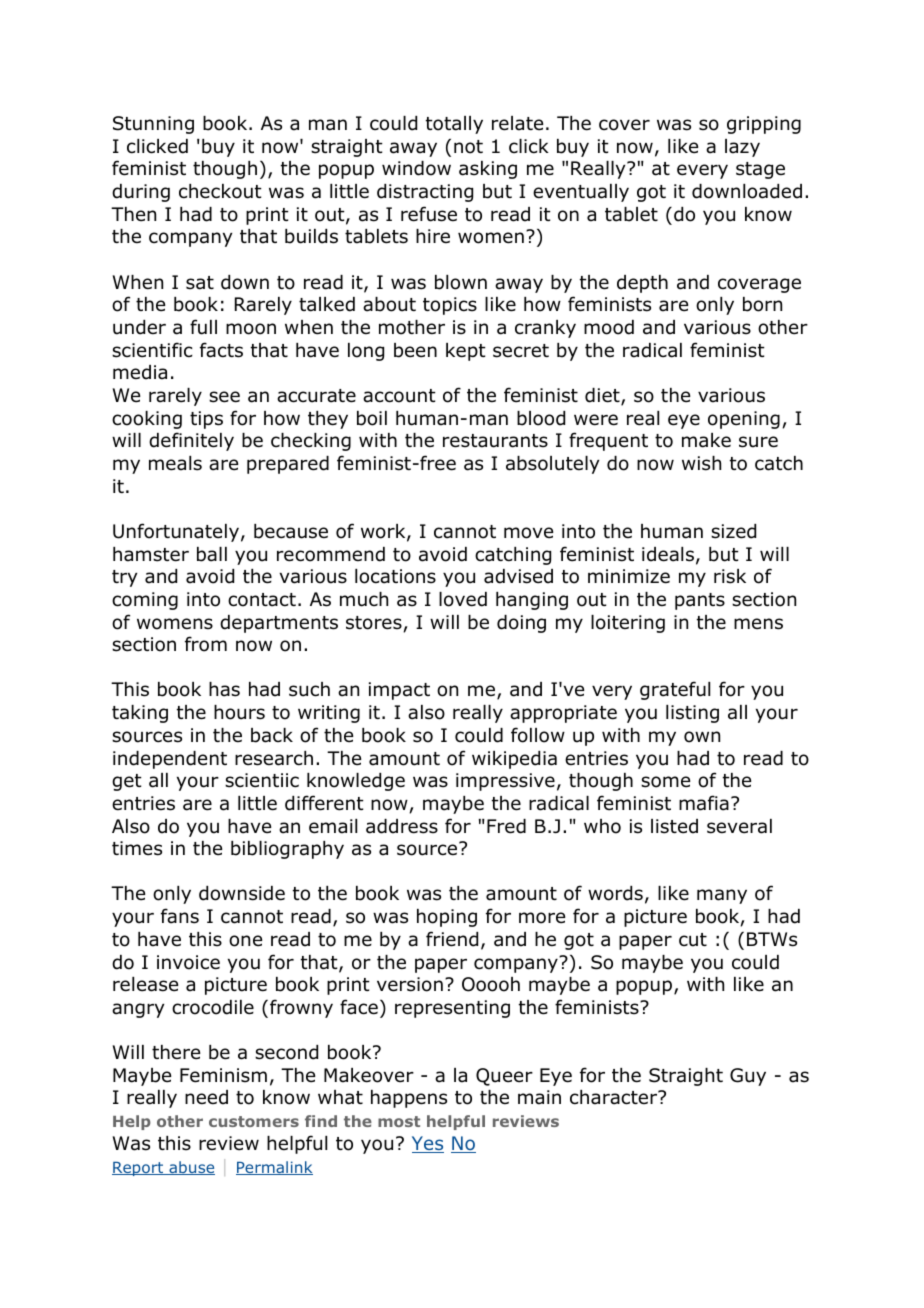  I want to click on checkout, so click(220, 191).
